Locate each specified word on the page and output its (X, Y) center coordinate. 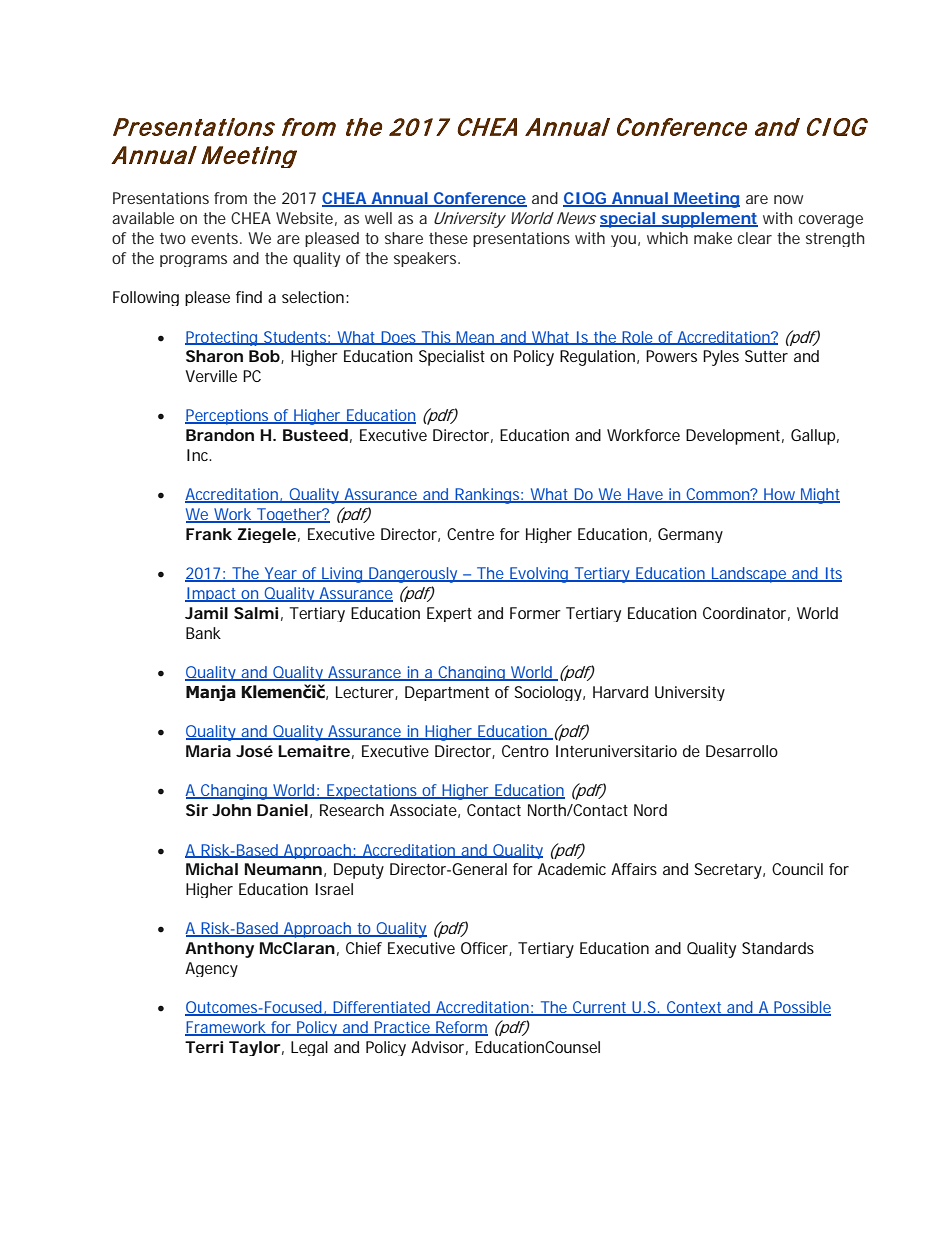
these (448, 238)
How (781, 495)
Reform (461, 1028)
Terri (204, 1047)
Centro (525, 751)
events (216, 238)
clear (755, 238)
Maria (208, 751)
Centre (470, 534)
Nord (650, 810)
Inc (199, 455)
